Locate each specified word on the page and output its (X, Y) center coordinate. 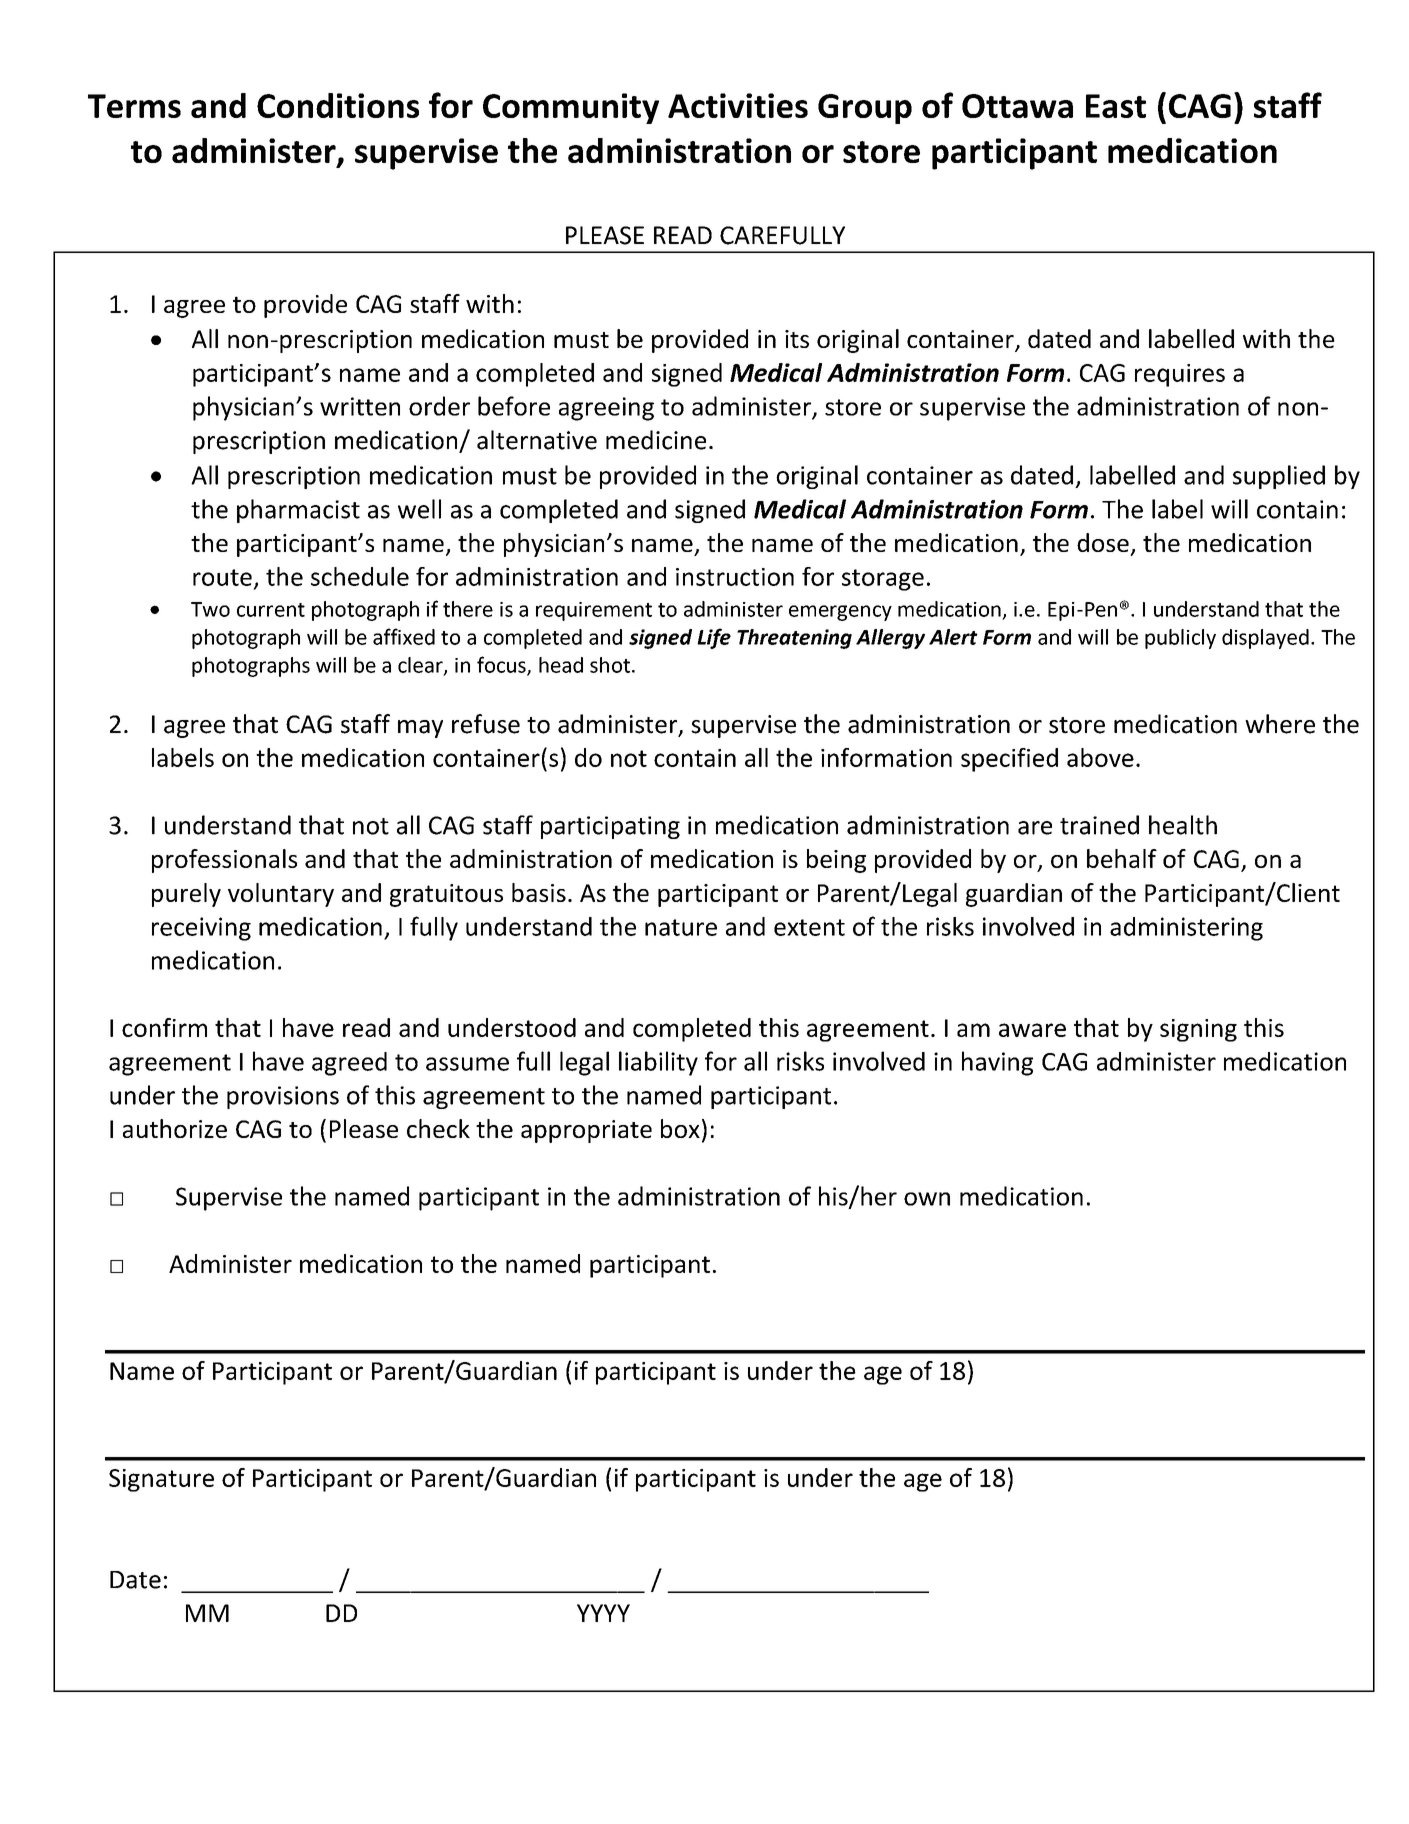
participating (610, 827)
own (927, 1199)
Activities (738, 105)
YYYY (603, 1613)
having (997, 1063)
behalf (1122, 858)
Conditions (338, 105)
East (1116, 106)
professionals (224, 861)
